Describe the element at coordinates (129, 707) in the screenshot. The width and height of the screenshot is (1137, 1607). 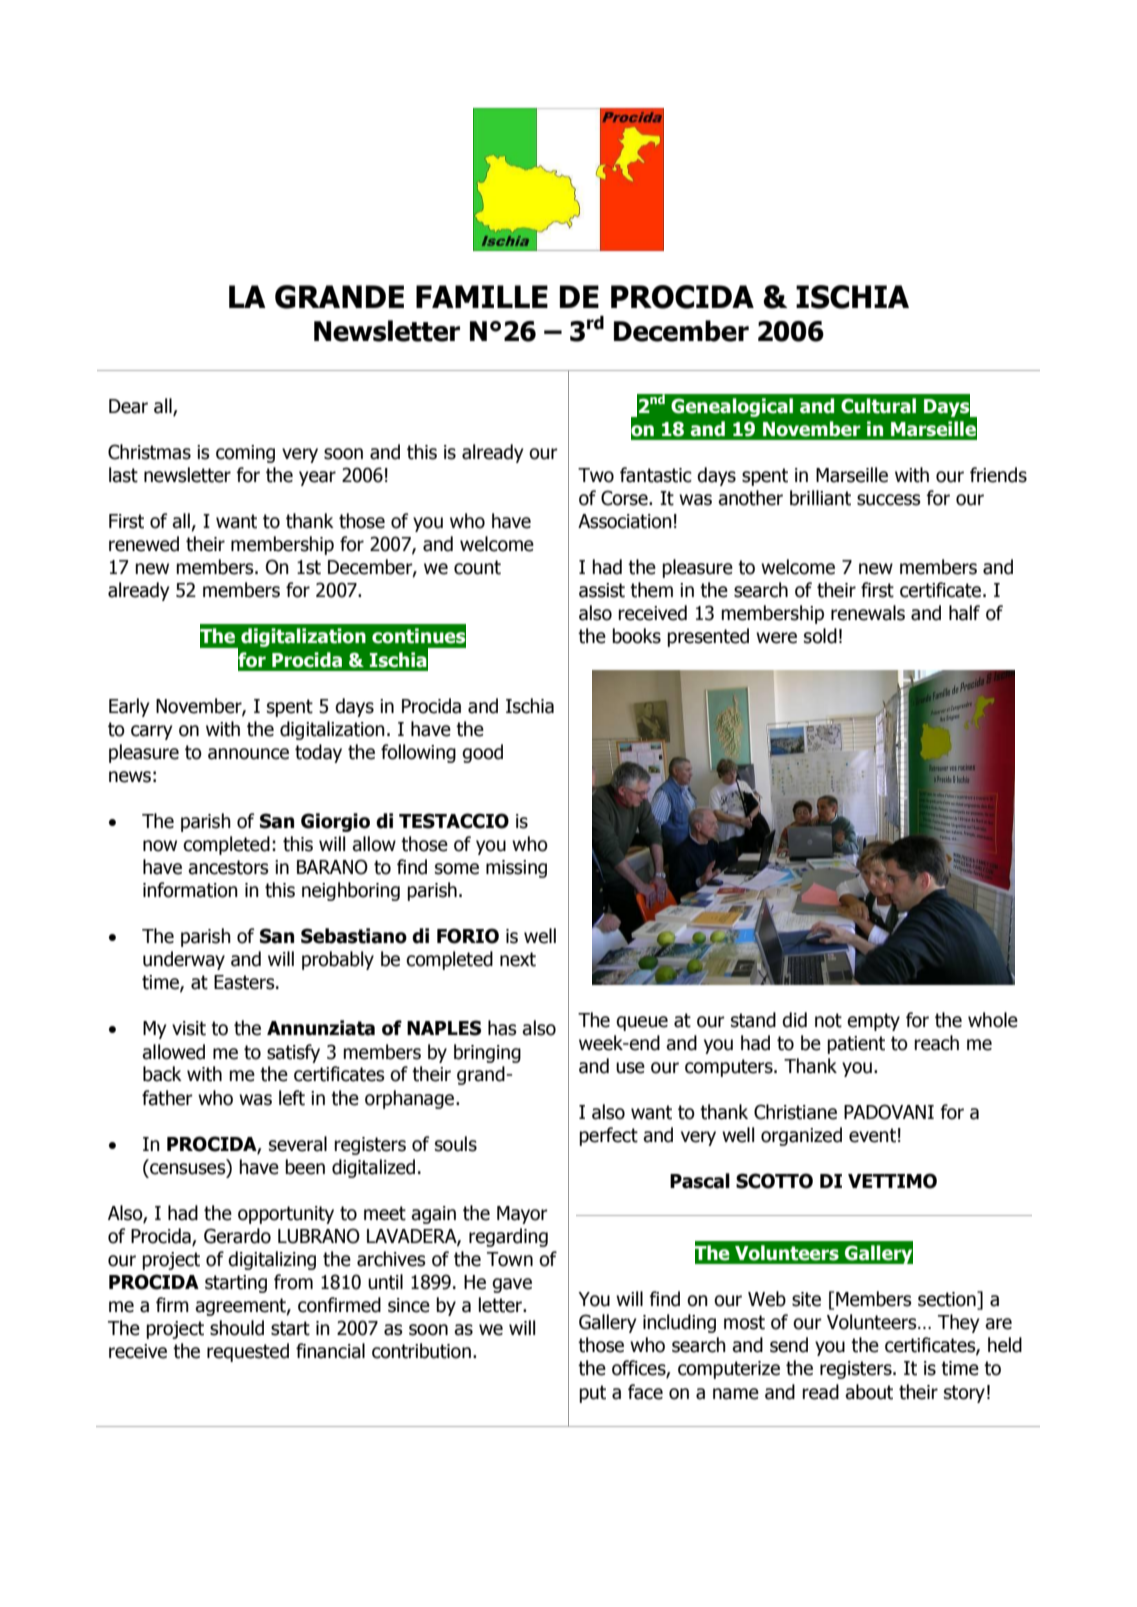
I see `Early` at that location.
